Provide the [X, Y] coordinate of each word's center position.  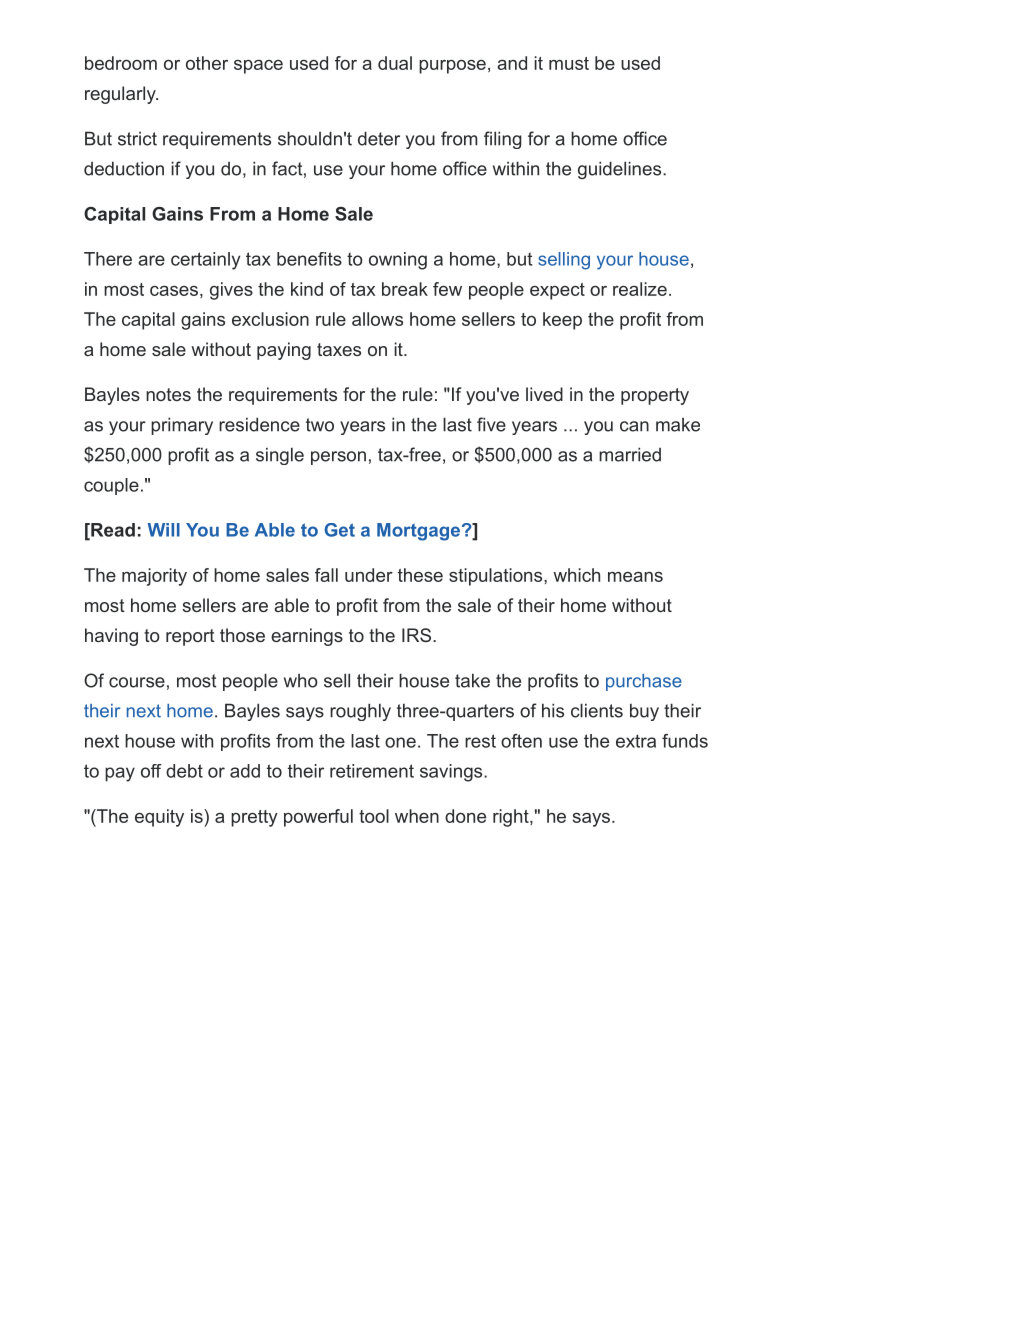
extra [636, 741]
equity [159, 818]
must [569, 63]
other [207, 63]
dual [395, 63]
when [417, 816]
